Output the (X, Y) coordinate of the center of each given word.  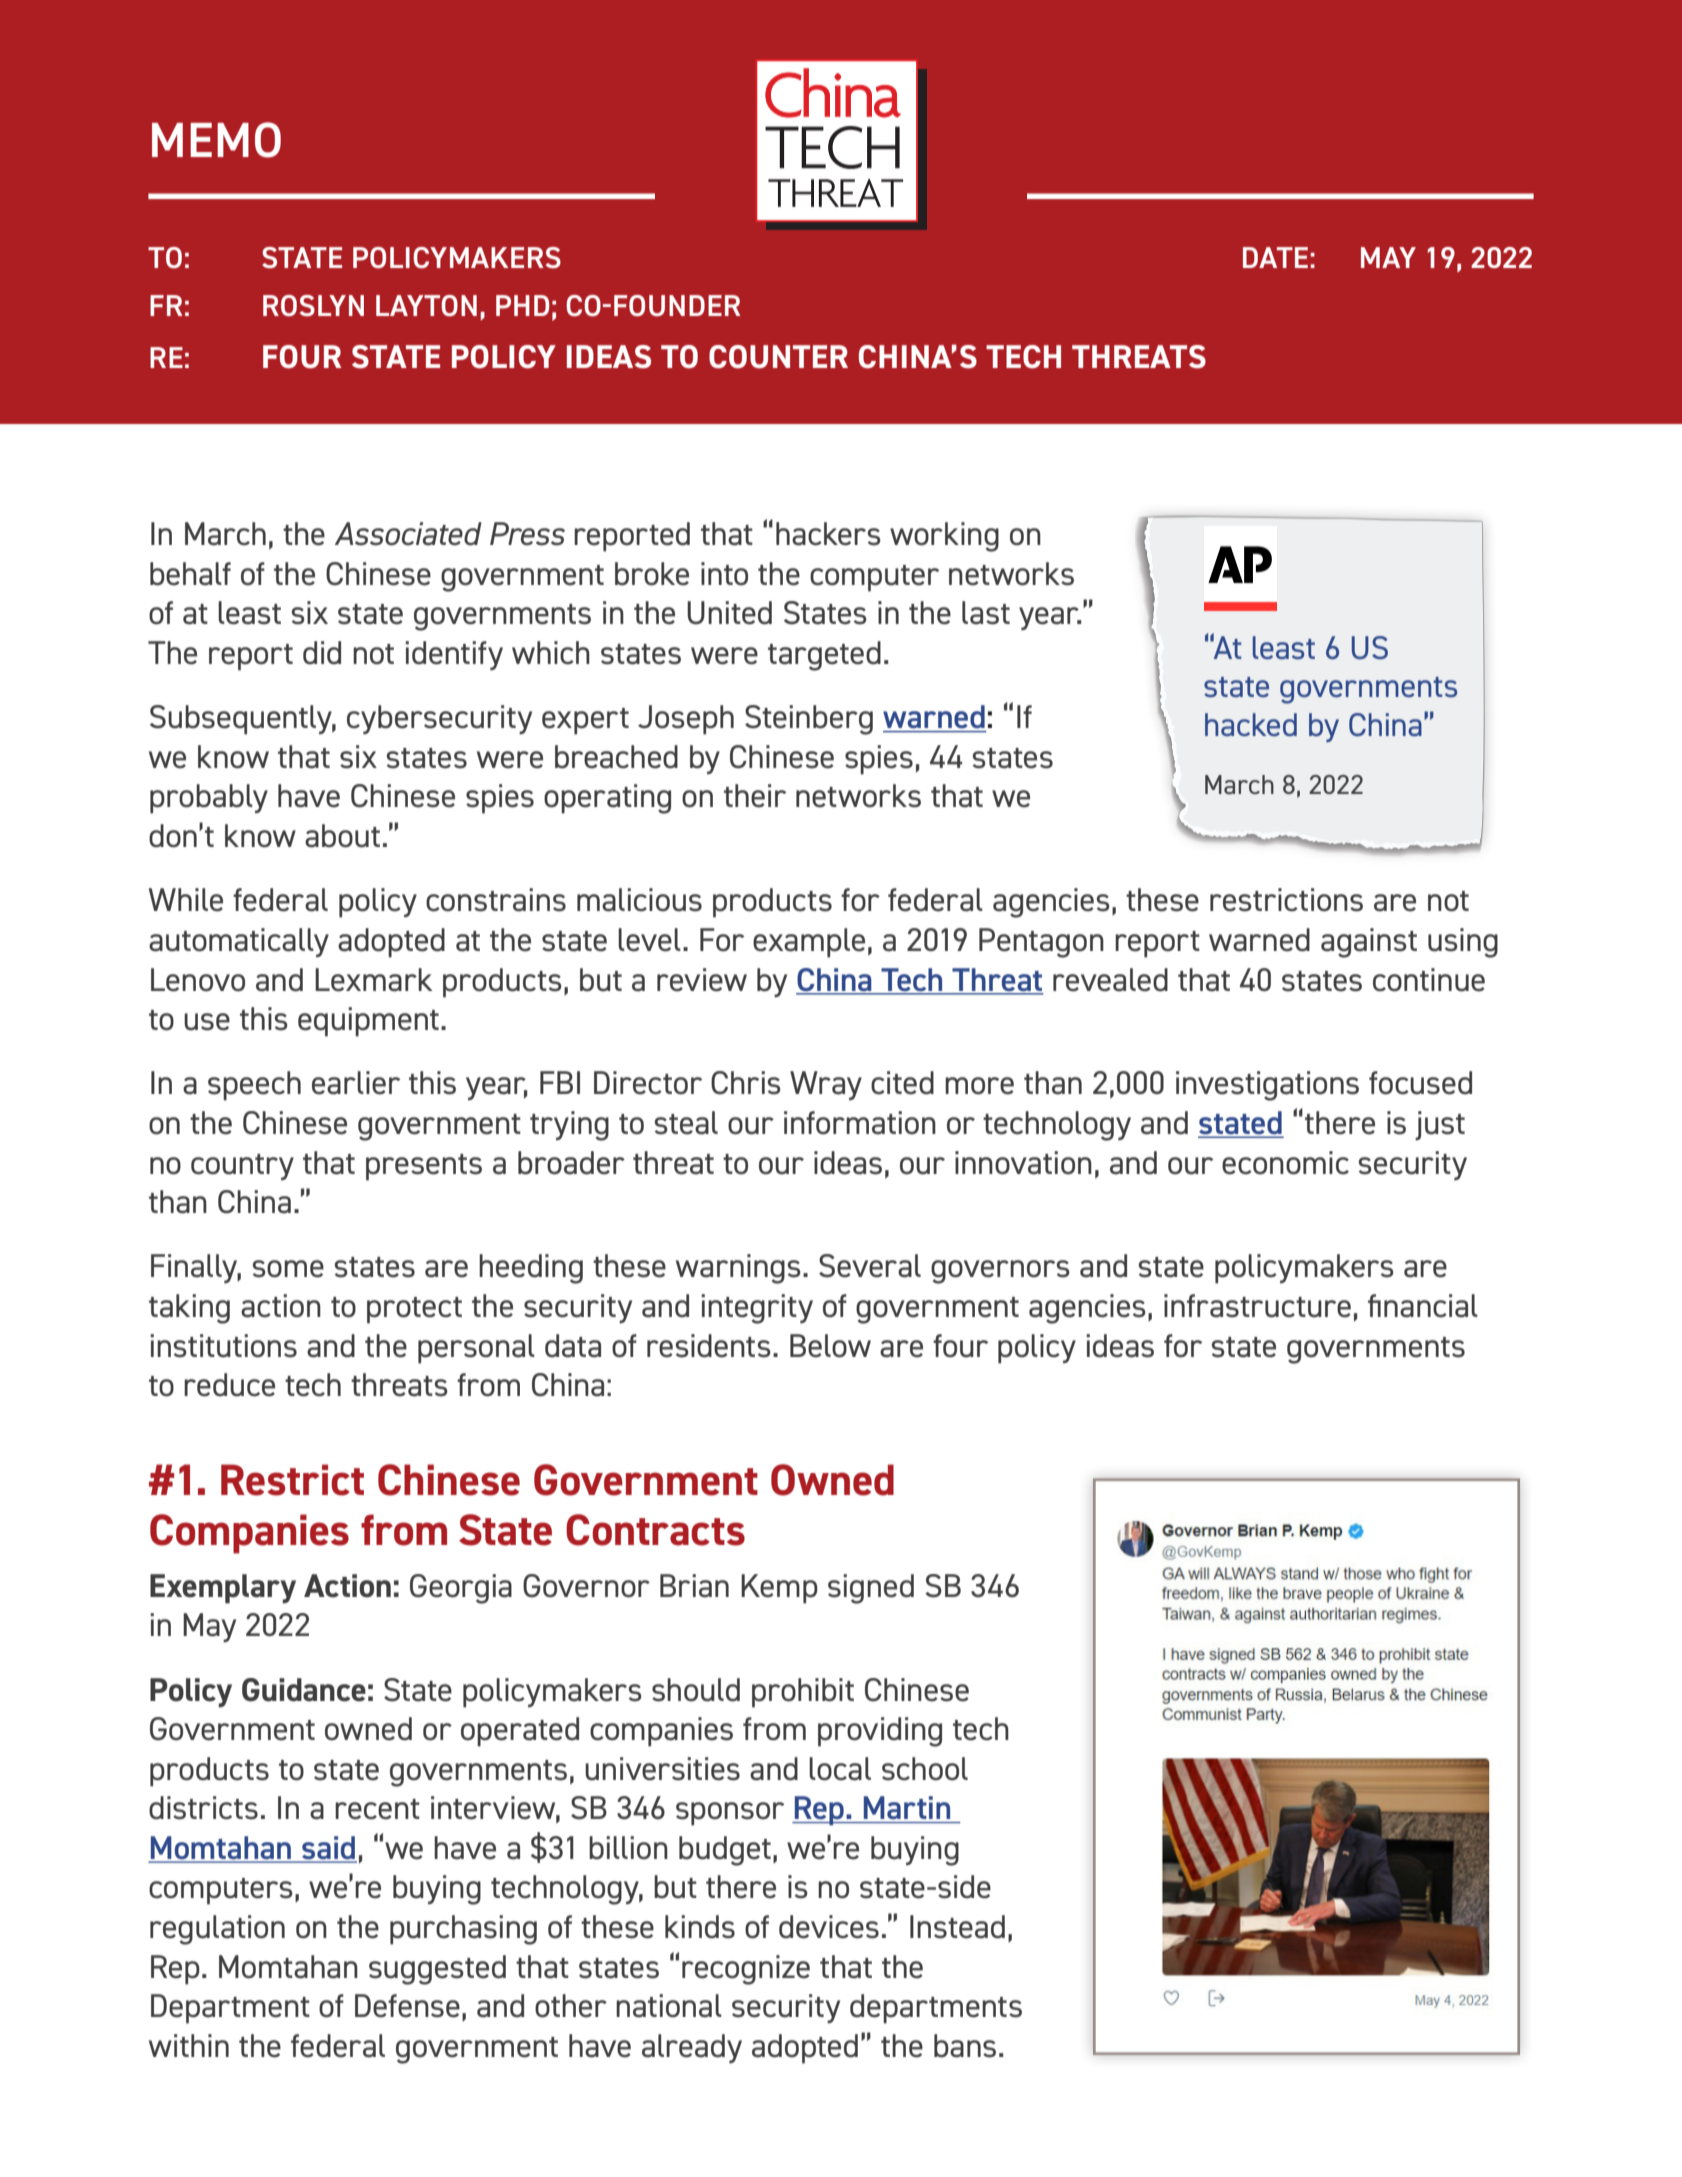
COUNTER (778, 357)
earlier (356, 1083)
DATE (1275, 257)
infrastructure (1257, 1306)
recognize (746, 1970)
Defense (407, 2006)
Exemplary (223, 1589)
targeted (824, 656)
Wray (826, 1085)
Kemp (779, 1589)
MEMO (216, 140)
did (322, 653)
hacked (1251, 724)
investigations (1267, 1086)
